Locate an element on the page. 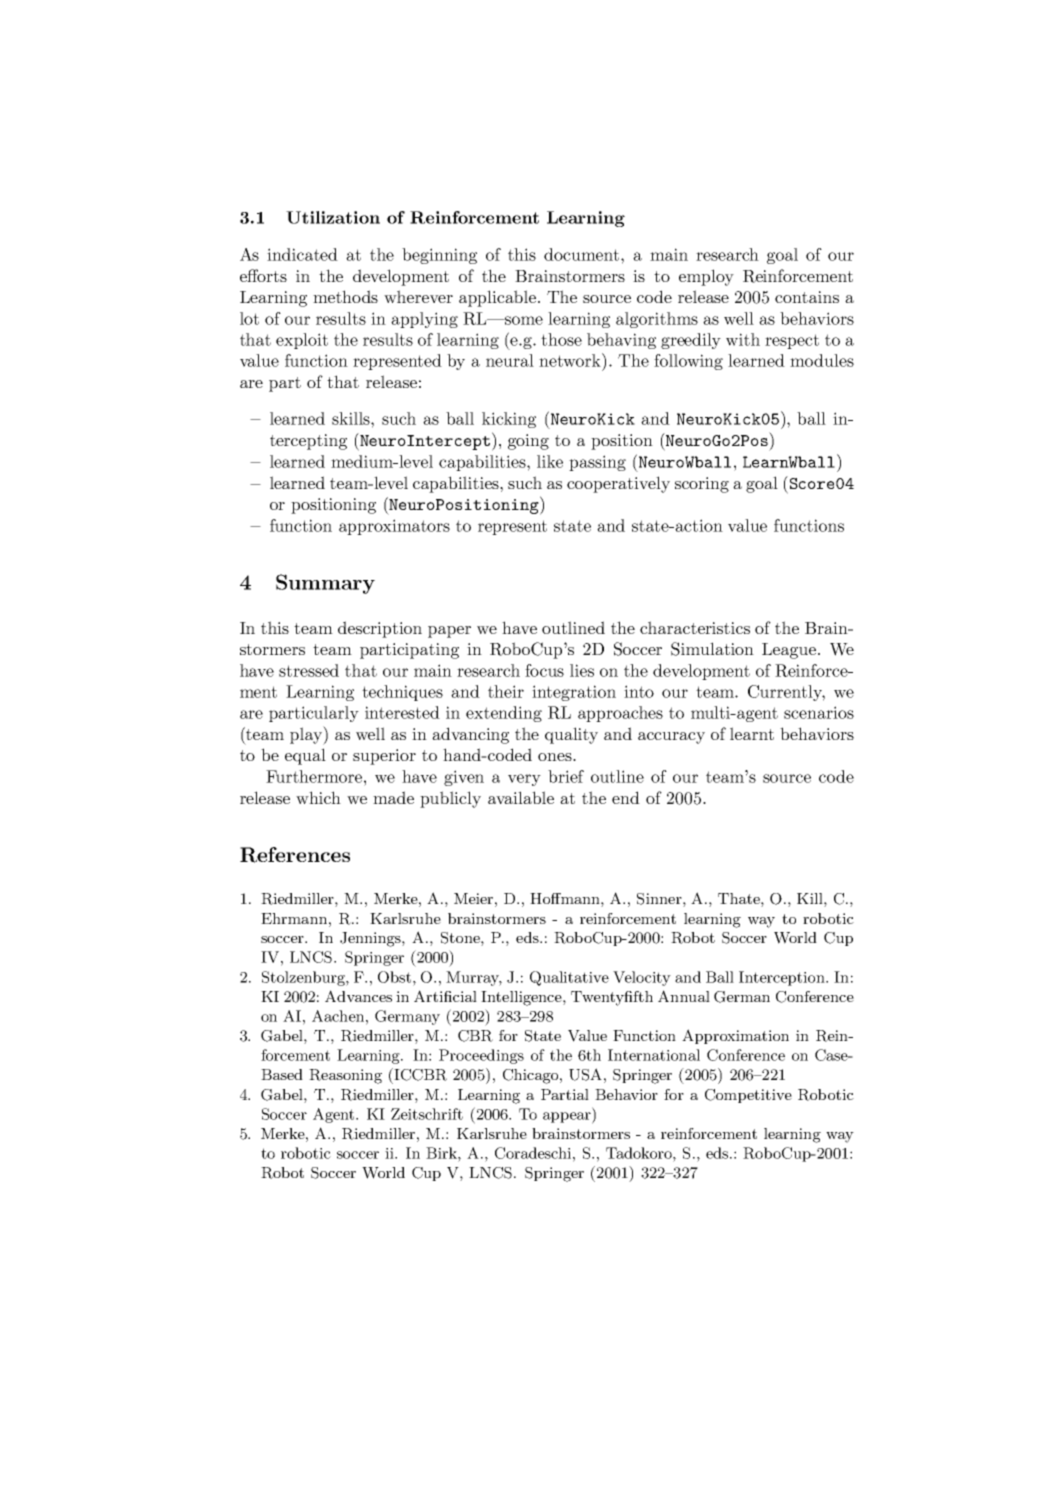 The width and height of the document is (1057, 1496). Summary is located at coordinates (325, 584).
